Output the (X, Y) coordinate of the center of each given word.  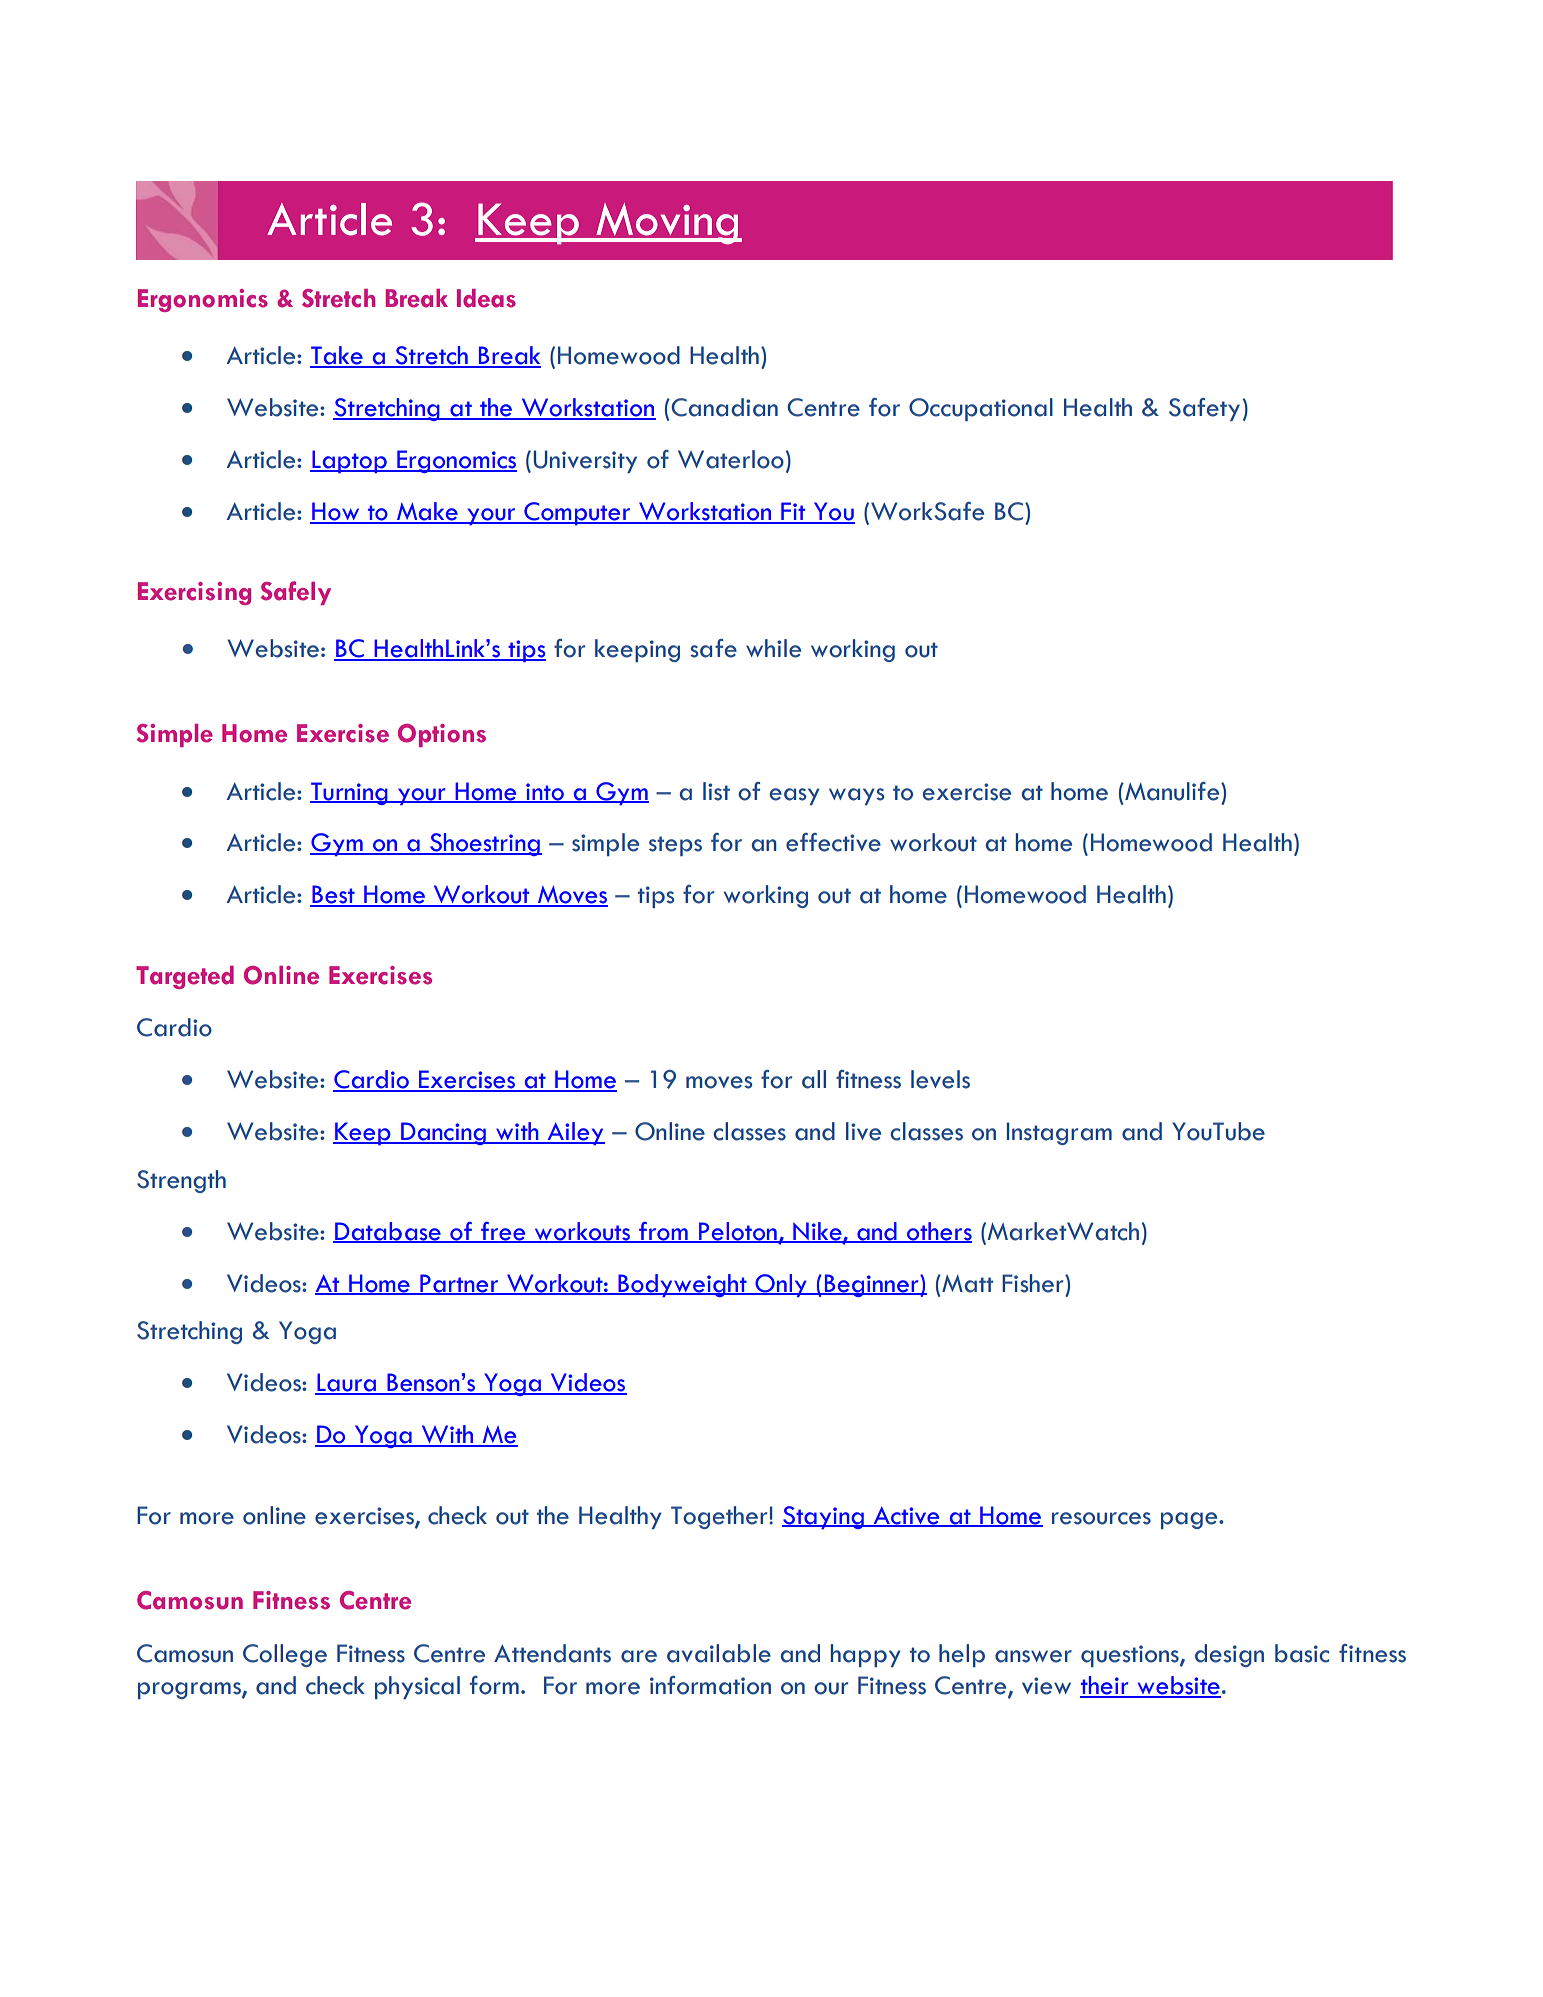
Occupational (981, 409)
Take (337, 356)
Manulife (1172, 791)
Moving (667, 223)
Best (333, 895)
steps (675, 846)
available (719, 1653)
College (285, 1655)
